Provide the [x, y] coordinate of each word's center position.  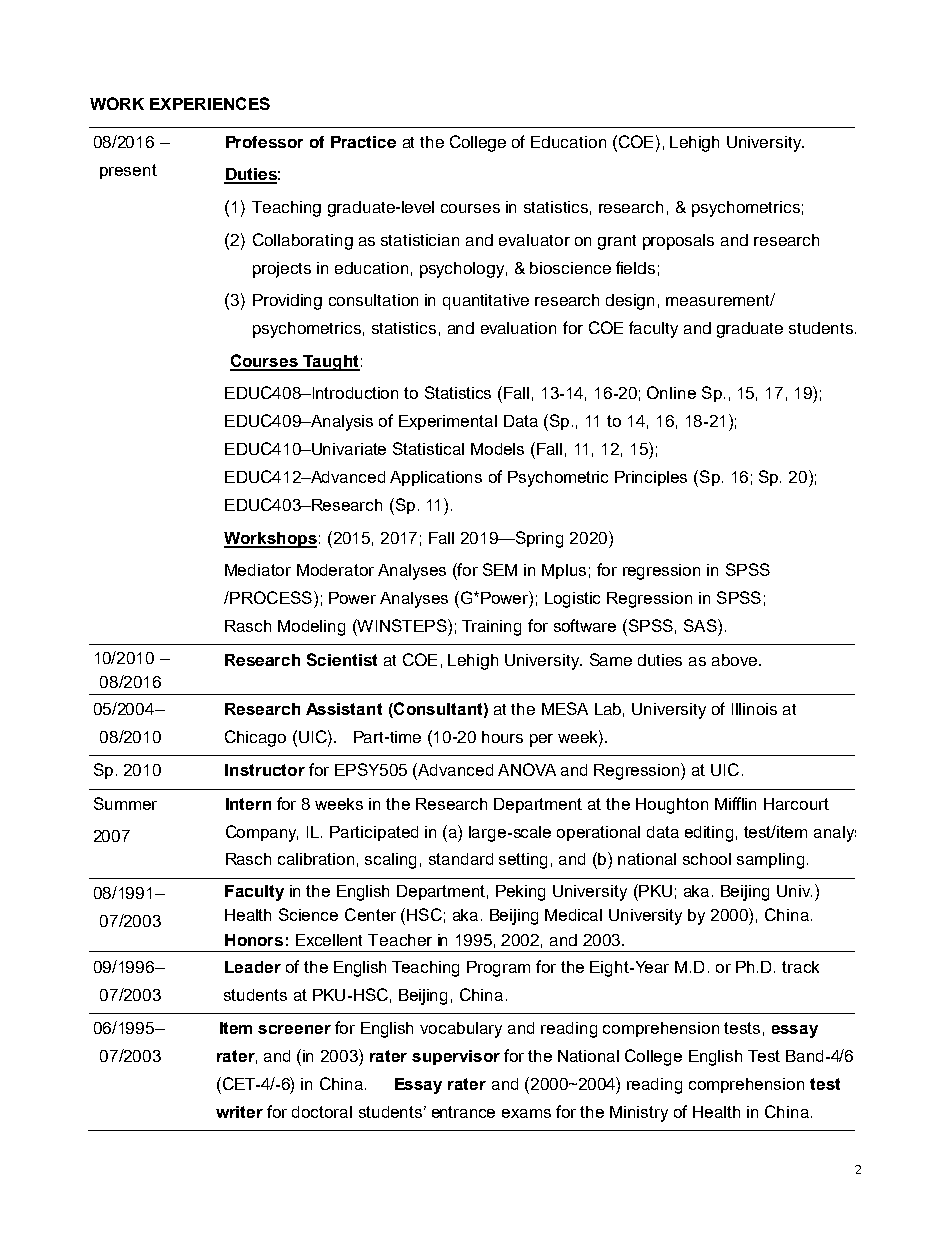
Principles [651, 478]
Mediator [258, 570]
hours [502, 737]
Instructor [265, 770]
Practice [363, 142]
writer [239, 1112]
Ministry [639, 1114]
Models [497, 449]
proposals [678, 242]
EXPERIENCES [210, 103]
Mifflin [735, 803]
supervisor [456, 1057]
